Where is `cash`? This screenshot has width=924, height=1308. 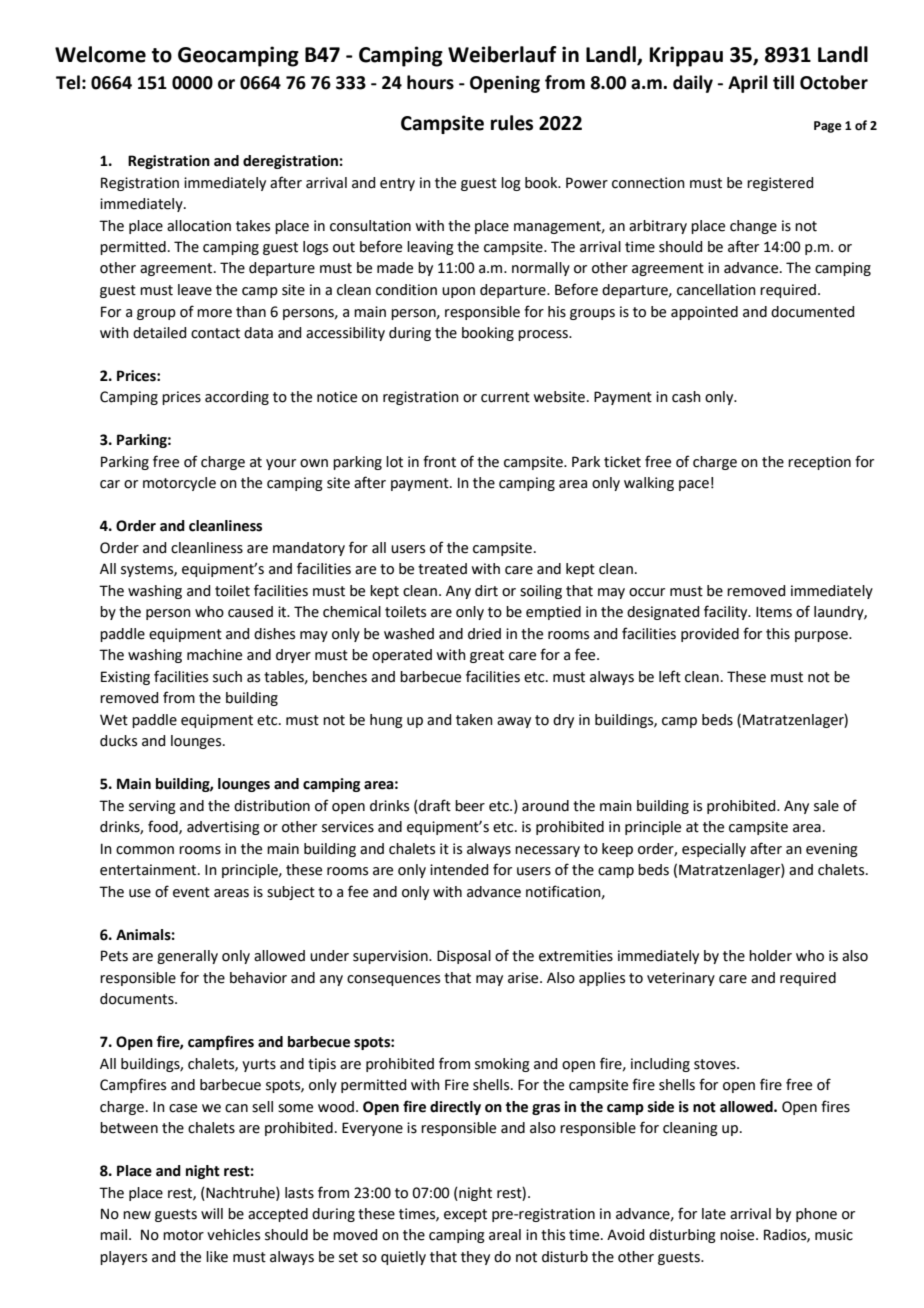 cash is located at coordinates (686, 397).
